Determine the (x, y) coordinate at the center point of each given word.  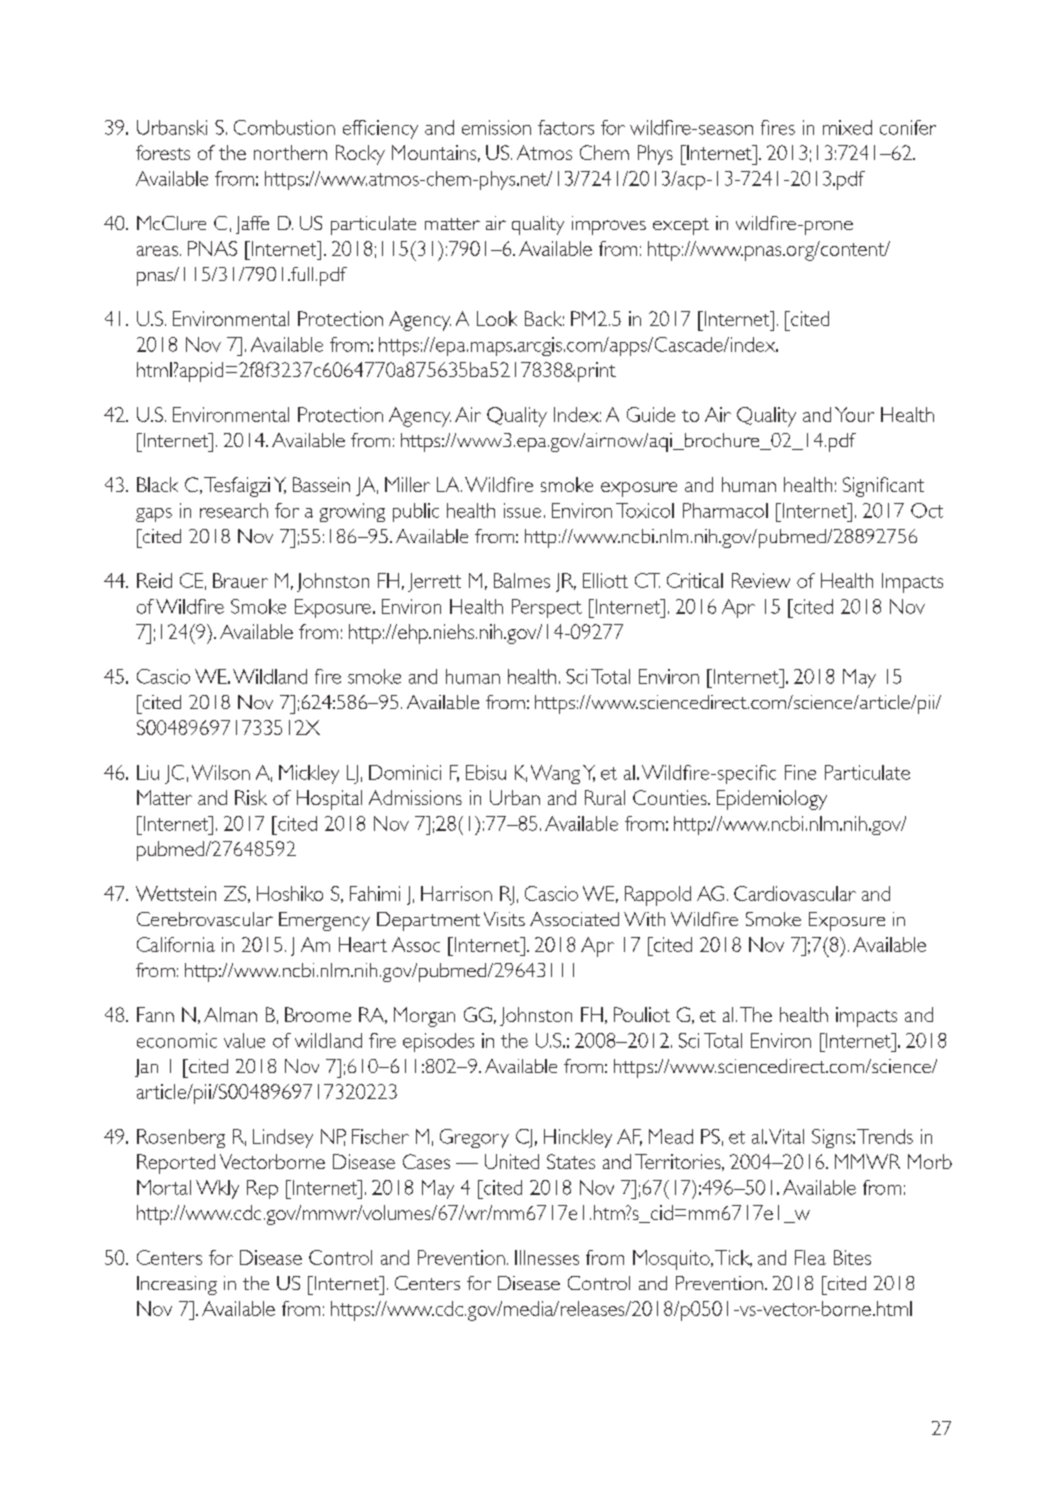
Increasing (177, 1285)
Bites (852, 1257)
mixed (847, 127)
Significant (883, 487)
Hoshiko (290, 893)
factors (566, 127)
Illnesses (547, 1257)
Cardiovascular (795, 893)
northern (290, 152)
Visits (504, 919)
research (234, 510)
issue (522, 510)
